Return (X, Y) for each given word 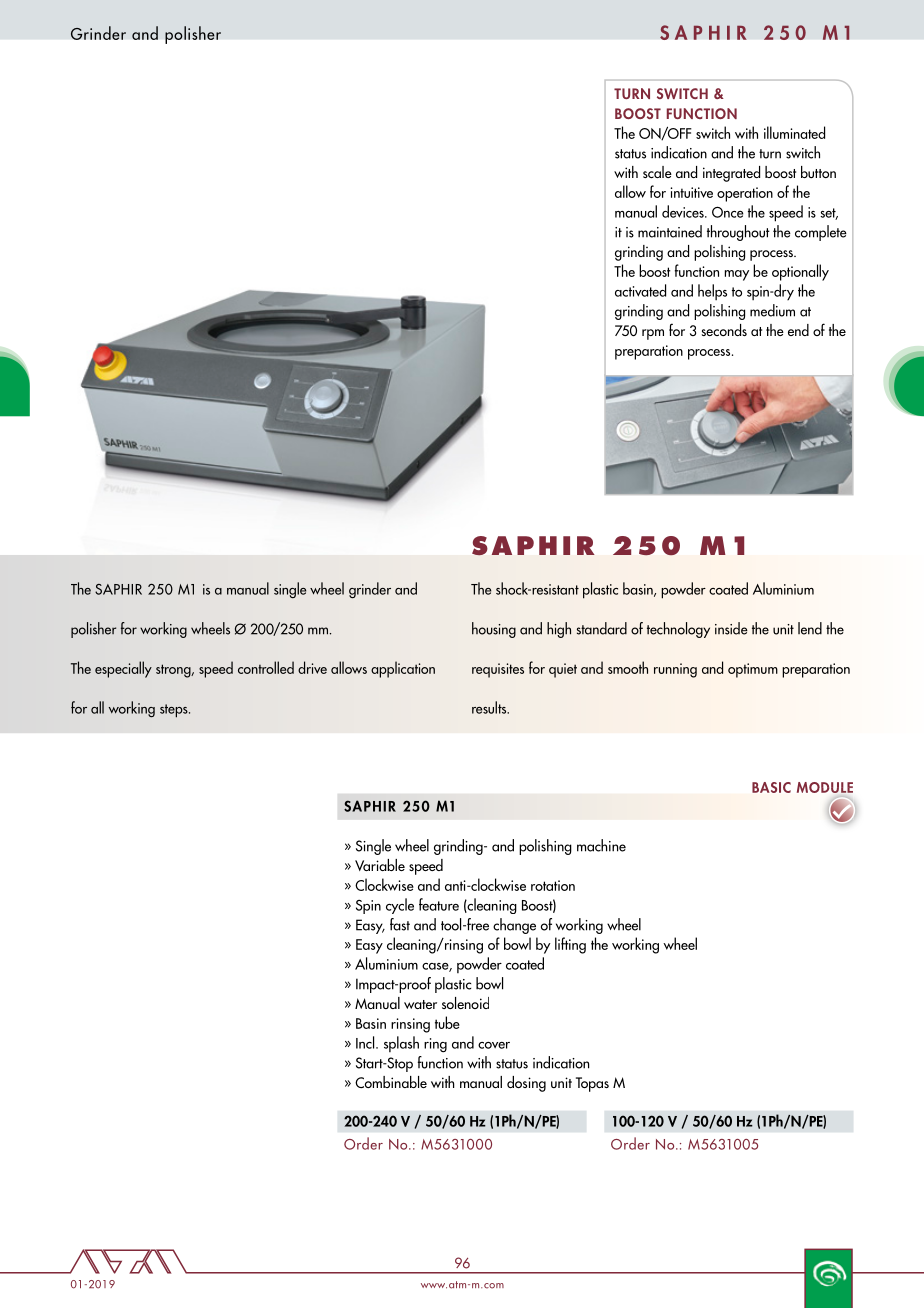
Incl (366, 1042)
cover (494, 1045)
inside (731, 628)
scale (657, 172)
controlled (266, 667)
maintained (670, 231)
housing (494, 630)
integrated (731, 174)
